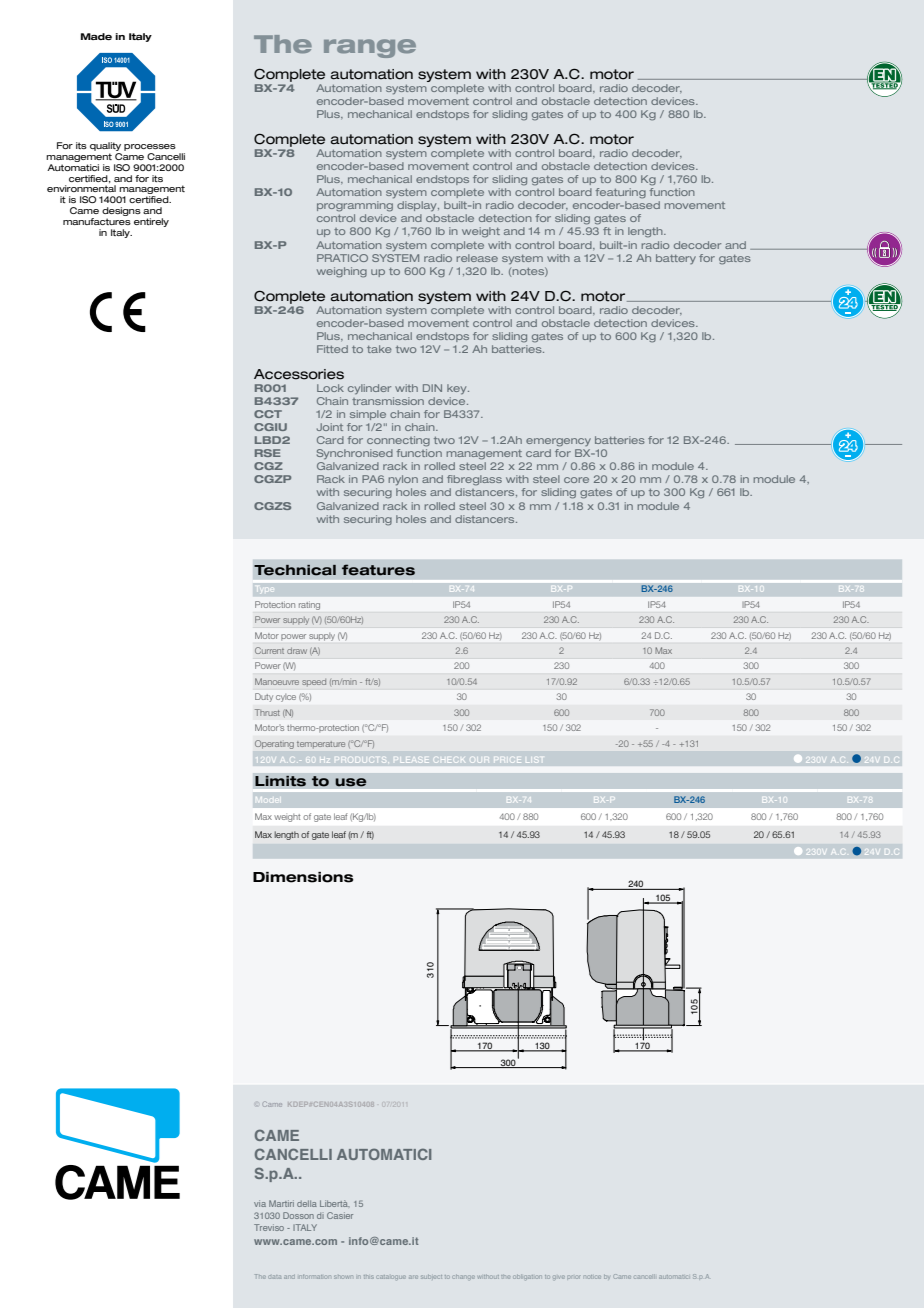 This screenshot has height=1308, width=924. I want to click on speed, so click(314, 682).
